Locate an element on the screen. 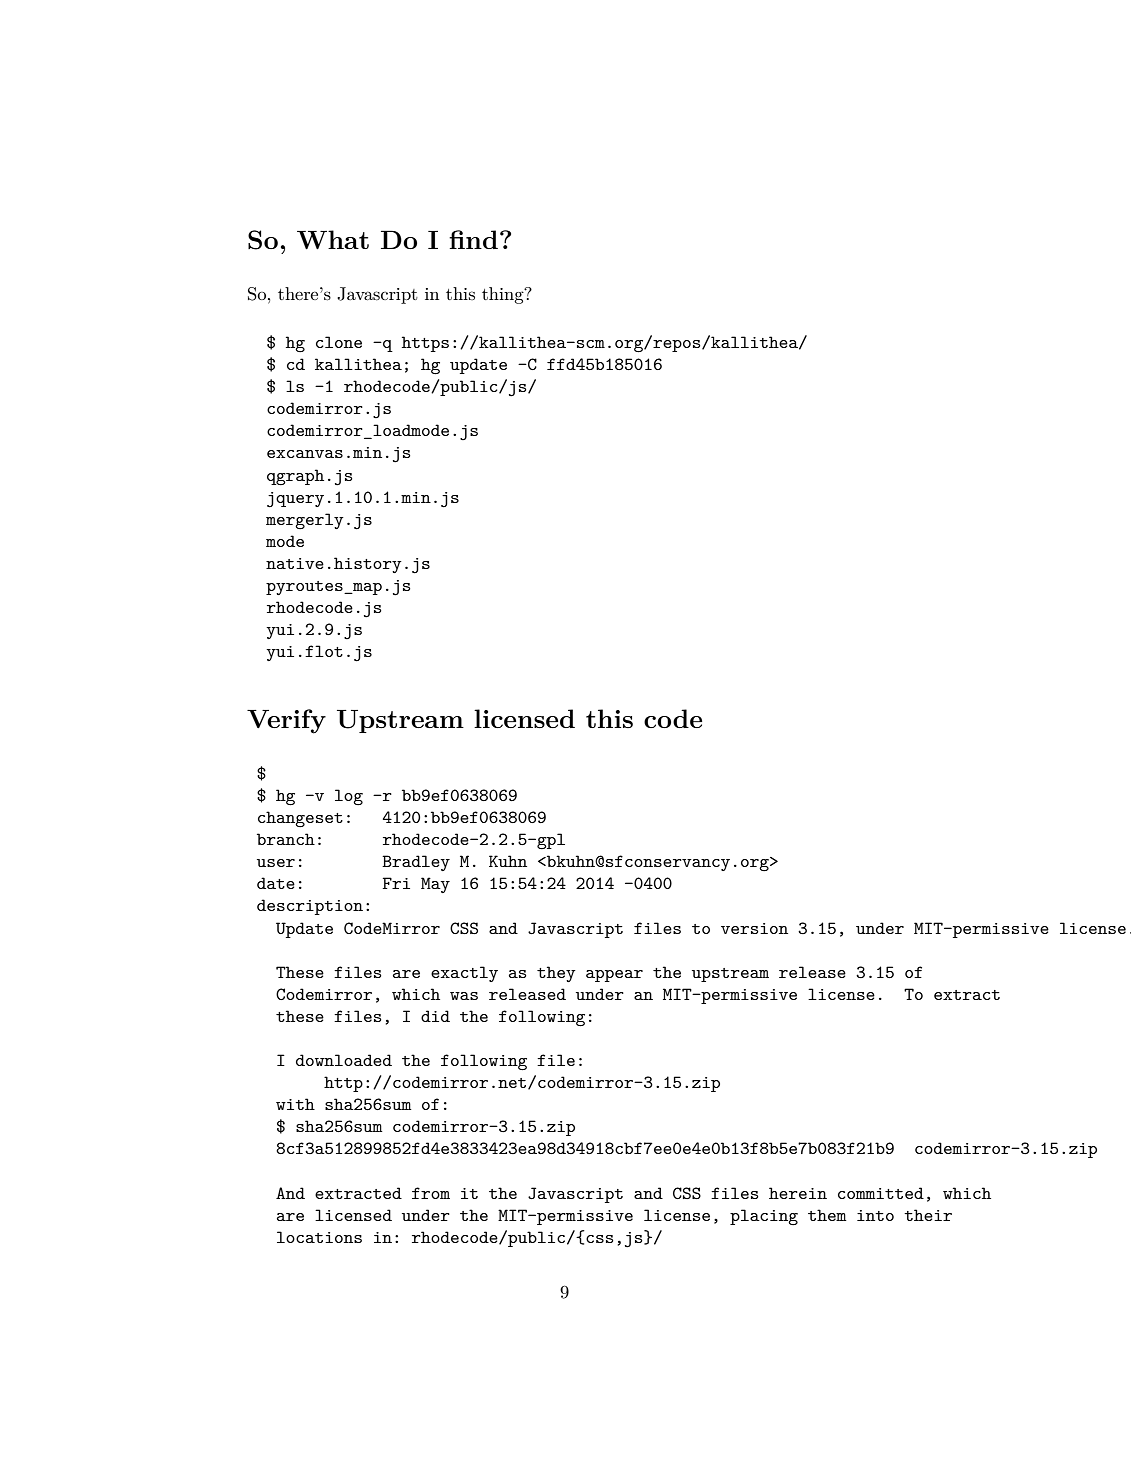 The image size is (1131, 1463). appear is located at coordinates (614, 976).
